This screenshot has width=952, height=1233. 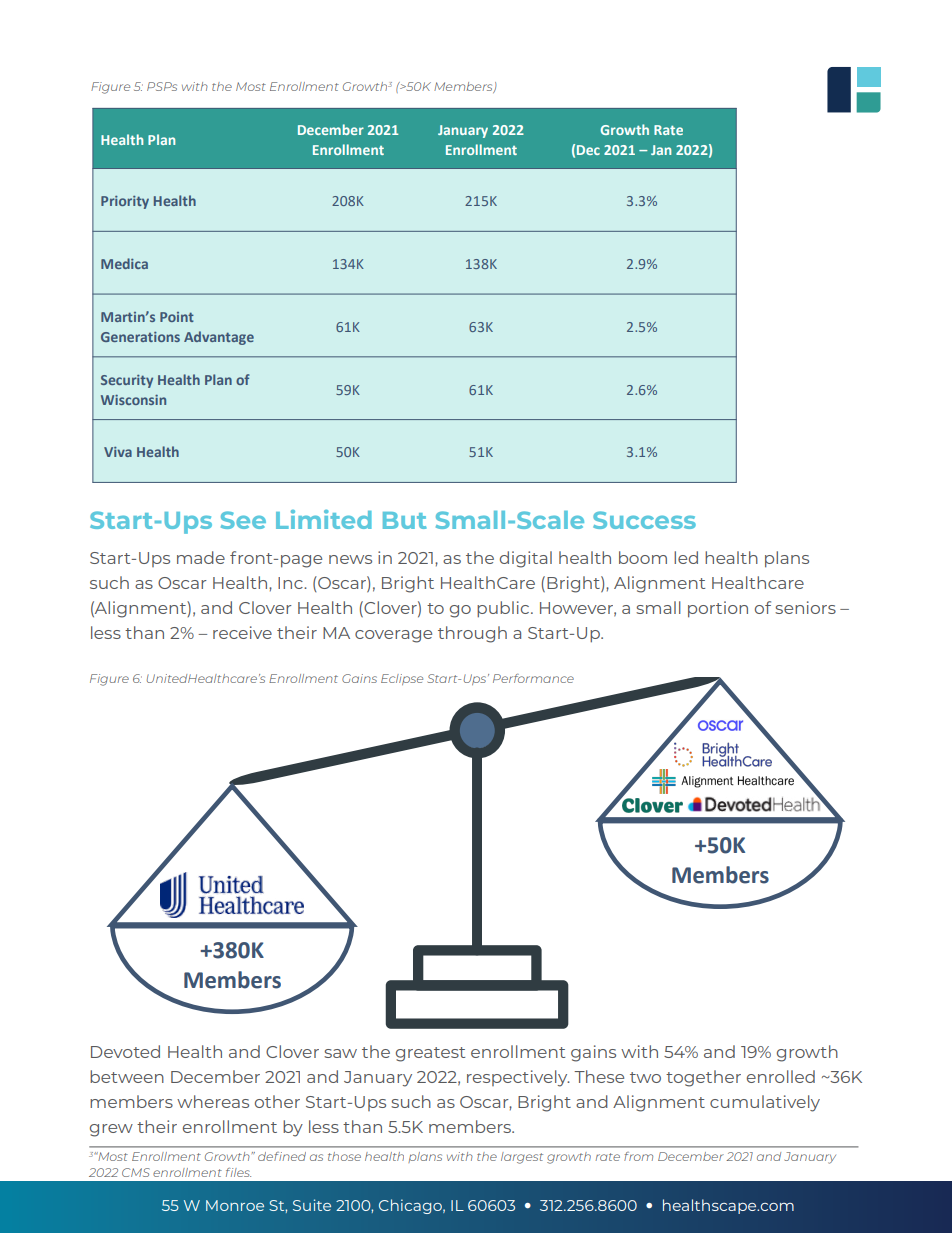 I want to click on But, so click(x=405, y=520).
